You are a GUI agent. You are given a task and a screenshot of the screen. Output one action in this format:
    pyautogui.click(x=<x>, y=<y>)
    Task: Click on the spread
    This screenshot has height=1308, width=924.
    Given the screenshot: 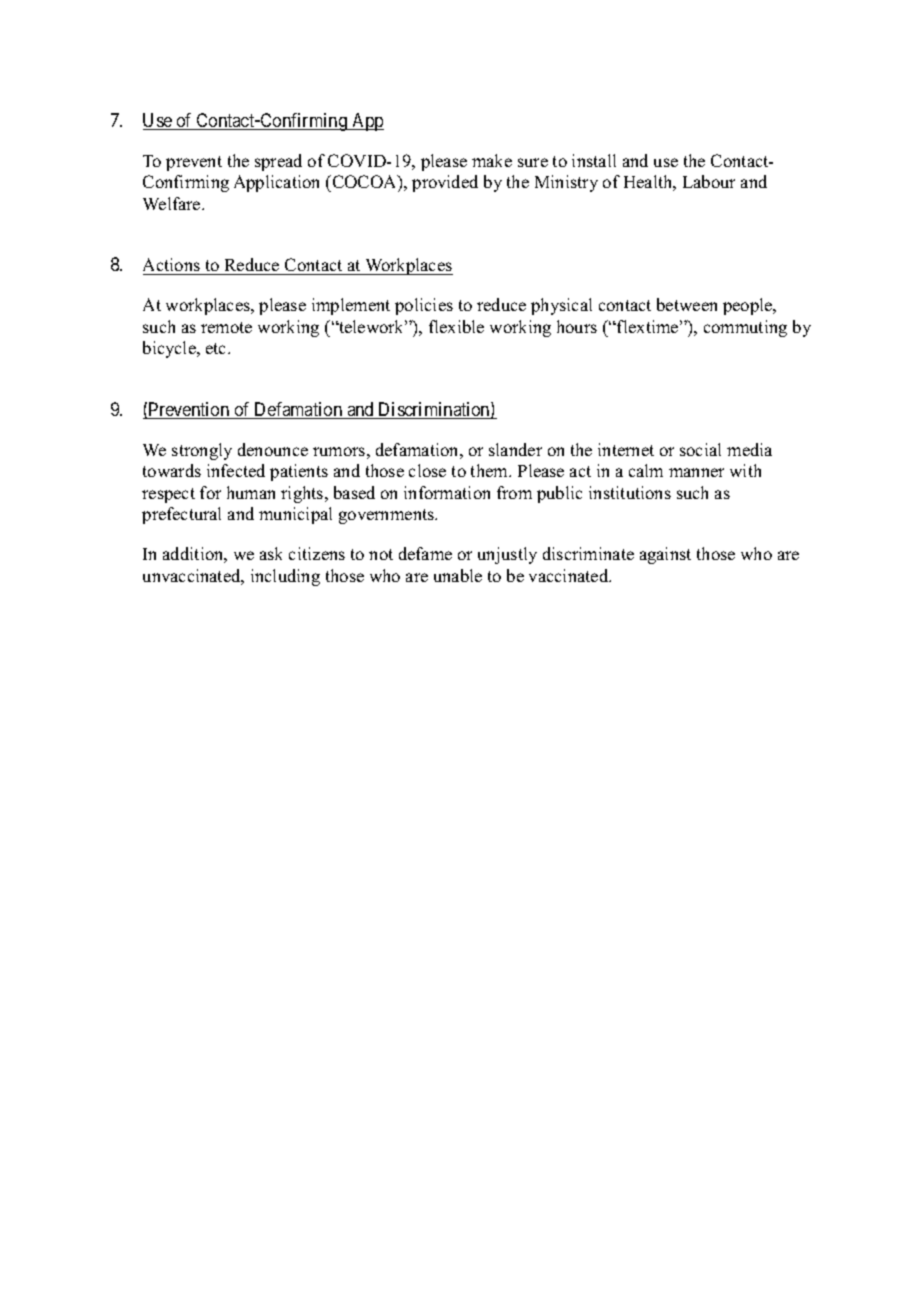 What is the action you would take?
    pyautogui.click(x=278, y=162)
